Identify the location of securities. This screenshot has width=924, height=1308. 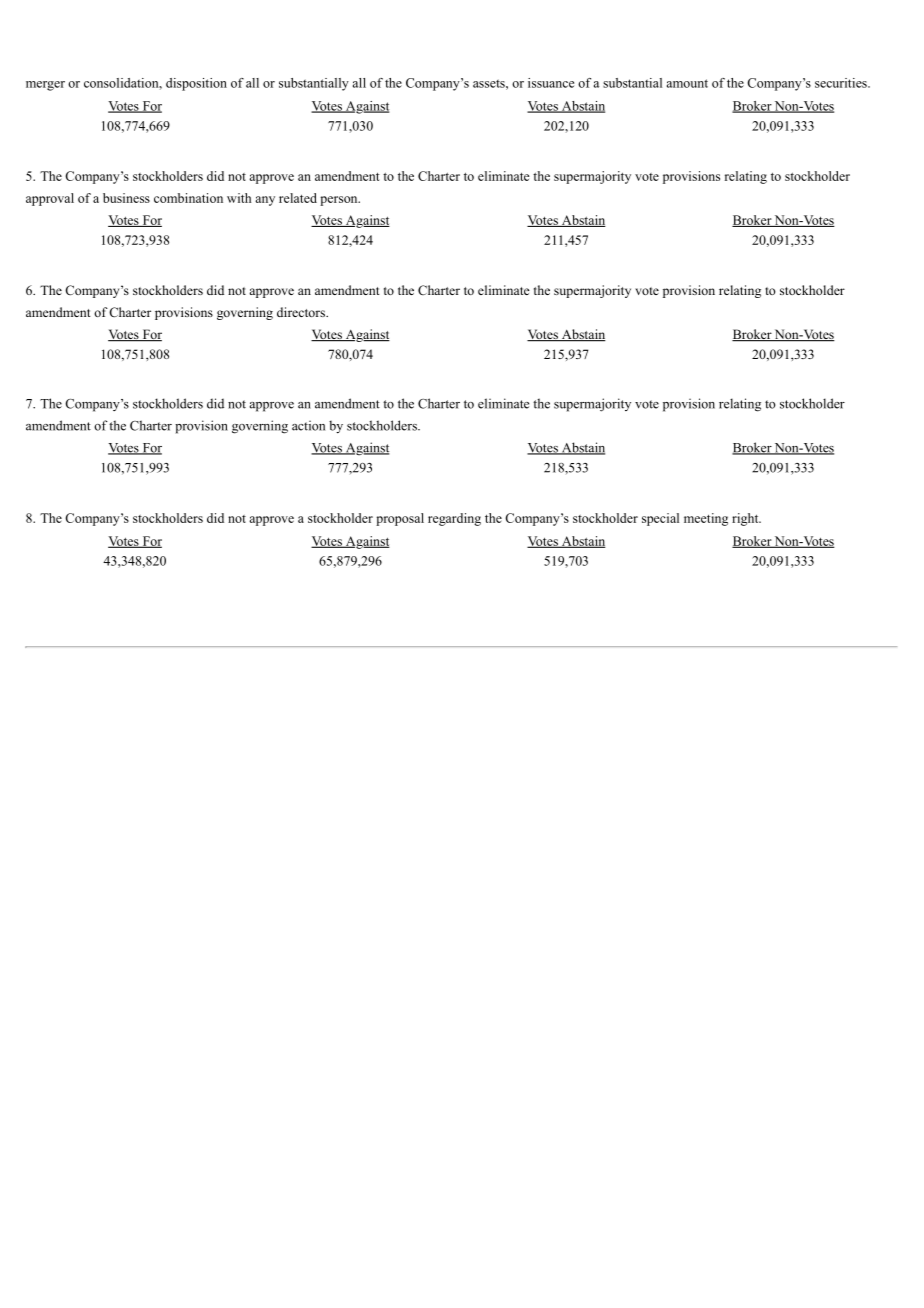
(842, 83).
